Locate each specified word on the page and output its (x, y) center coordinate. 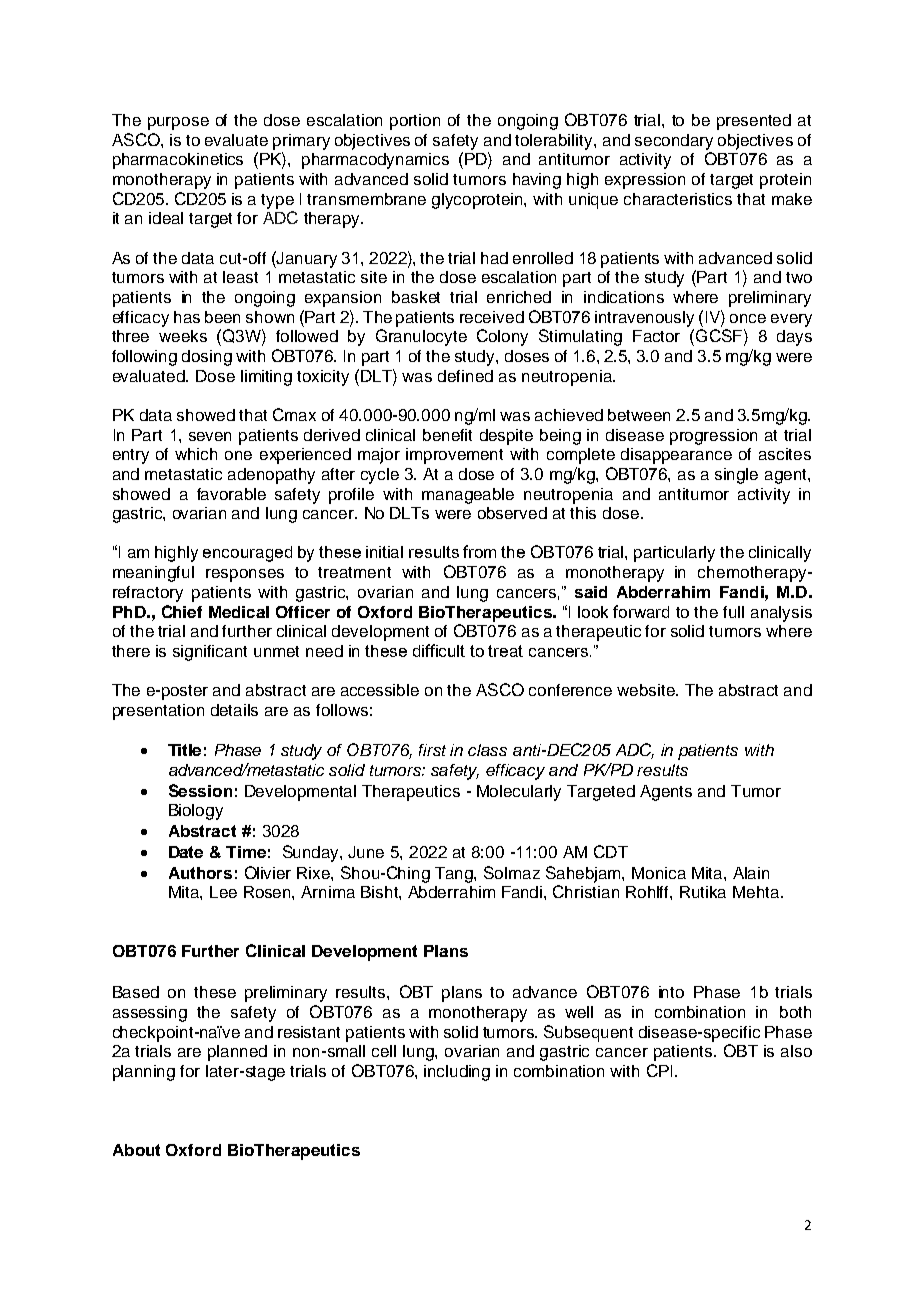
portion (415, 122)
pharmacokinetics (178, 161)
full (733, 612)
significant (210, 653)
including (457, 1073)
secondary (674, 142)
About (136, 1150)
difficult (439, 650)
